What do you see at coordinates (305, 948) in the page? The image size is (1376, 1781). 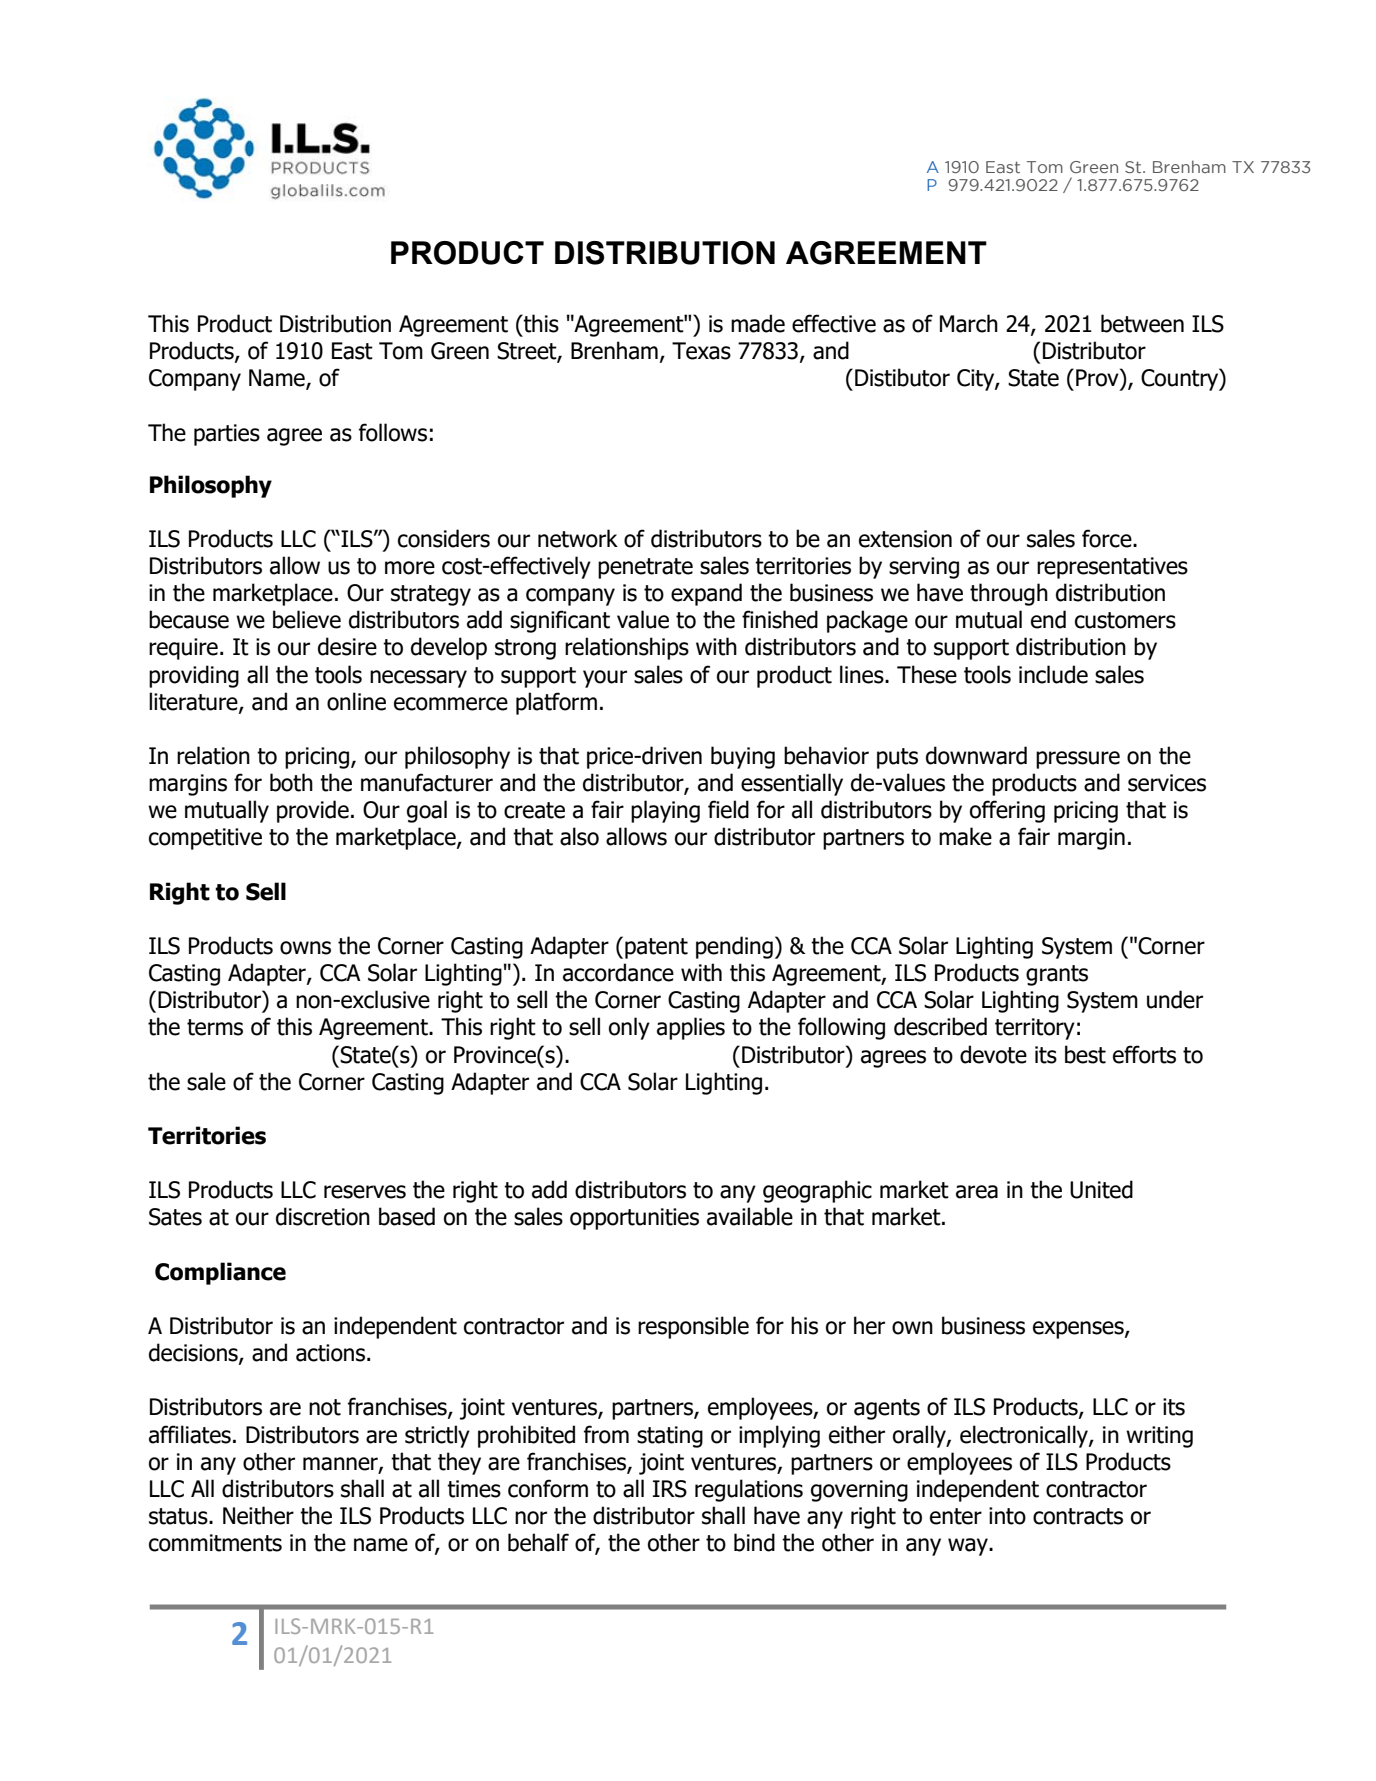 I see `owns` at bounding box center [305, 948].
